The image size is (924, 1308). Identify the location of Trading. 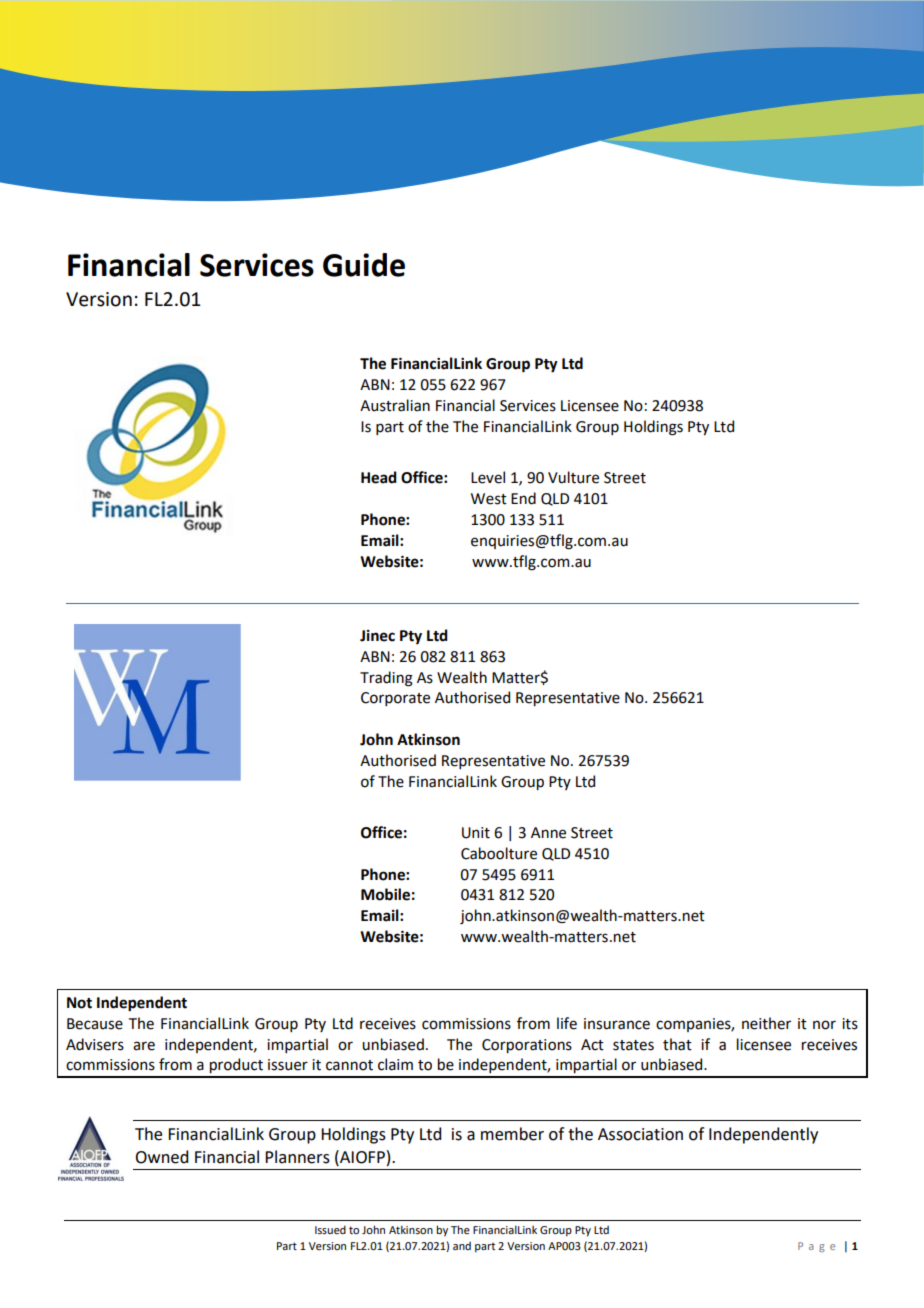
(386, 679).
